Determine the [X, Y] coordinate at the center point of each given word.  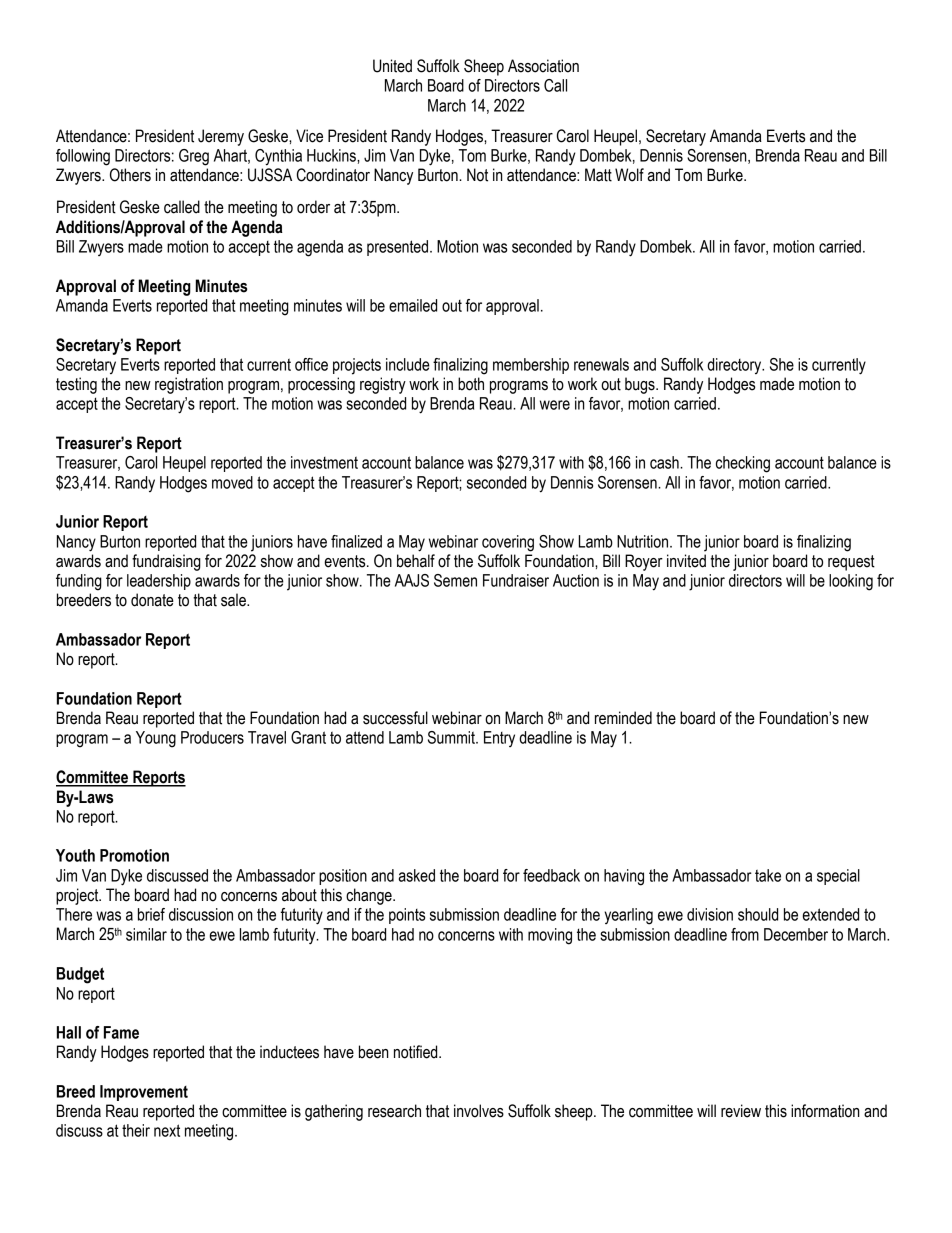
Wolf [629, 175]
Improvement [144, 1093]
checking [743, 464]
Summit [452, 737]
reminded [623, 718]
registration [189, 385]
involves [479, 1111]
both [471, 384]
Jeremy [221, 137]
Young [156, 739]
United [392, 66]
